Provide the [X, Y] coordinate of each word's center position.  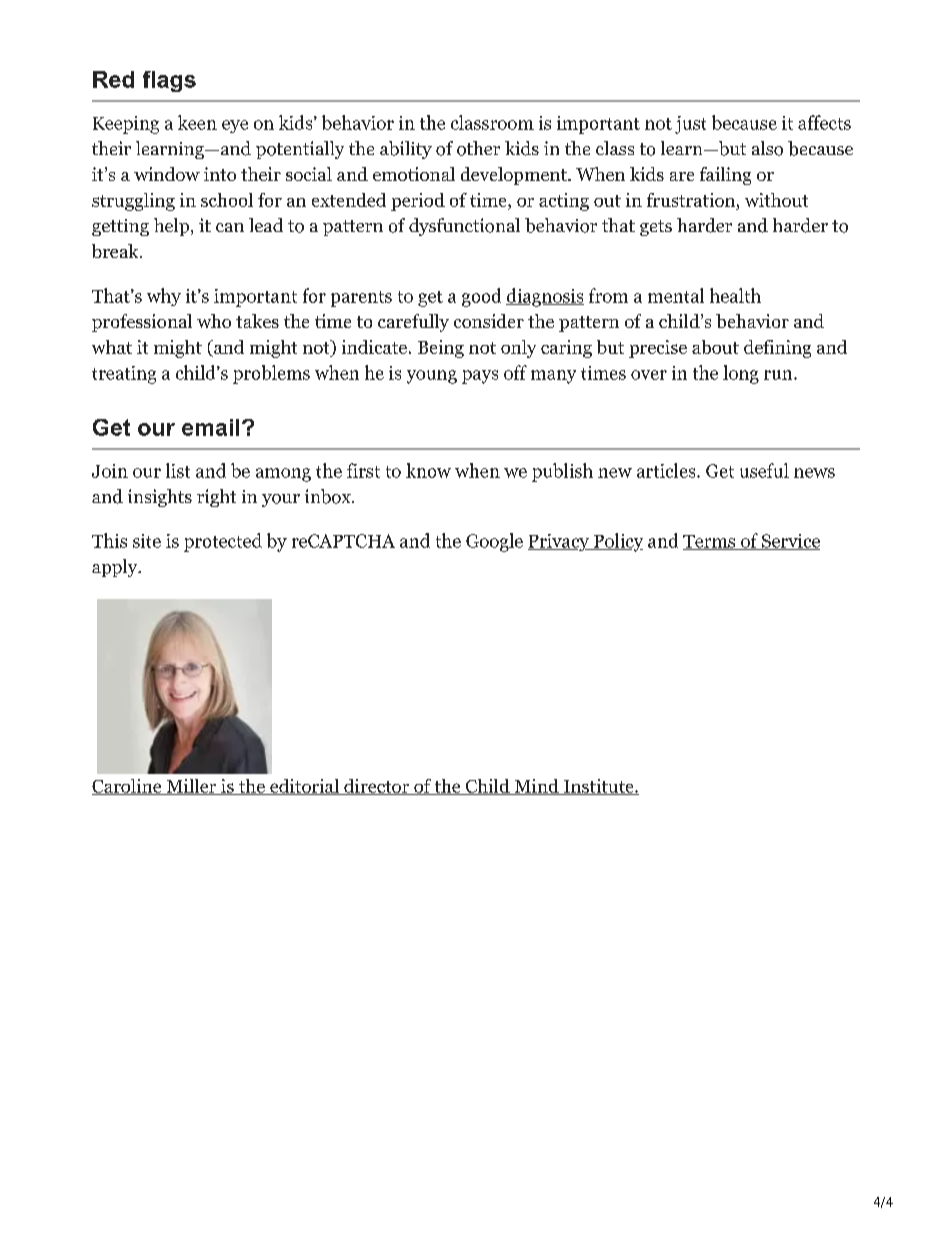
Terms [710, 542]
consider [489, 321]
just [690, 125]
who [214, 321]
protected [223, 542]
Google [494, 542]
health [735, 295]
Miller [191, 787]
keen [197, 122]
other [478, 148]
